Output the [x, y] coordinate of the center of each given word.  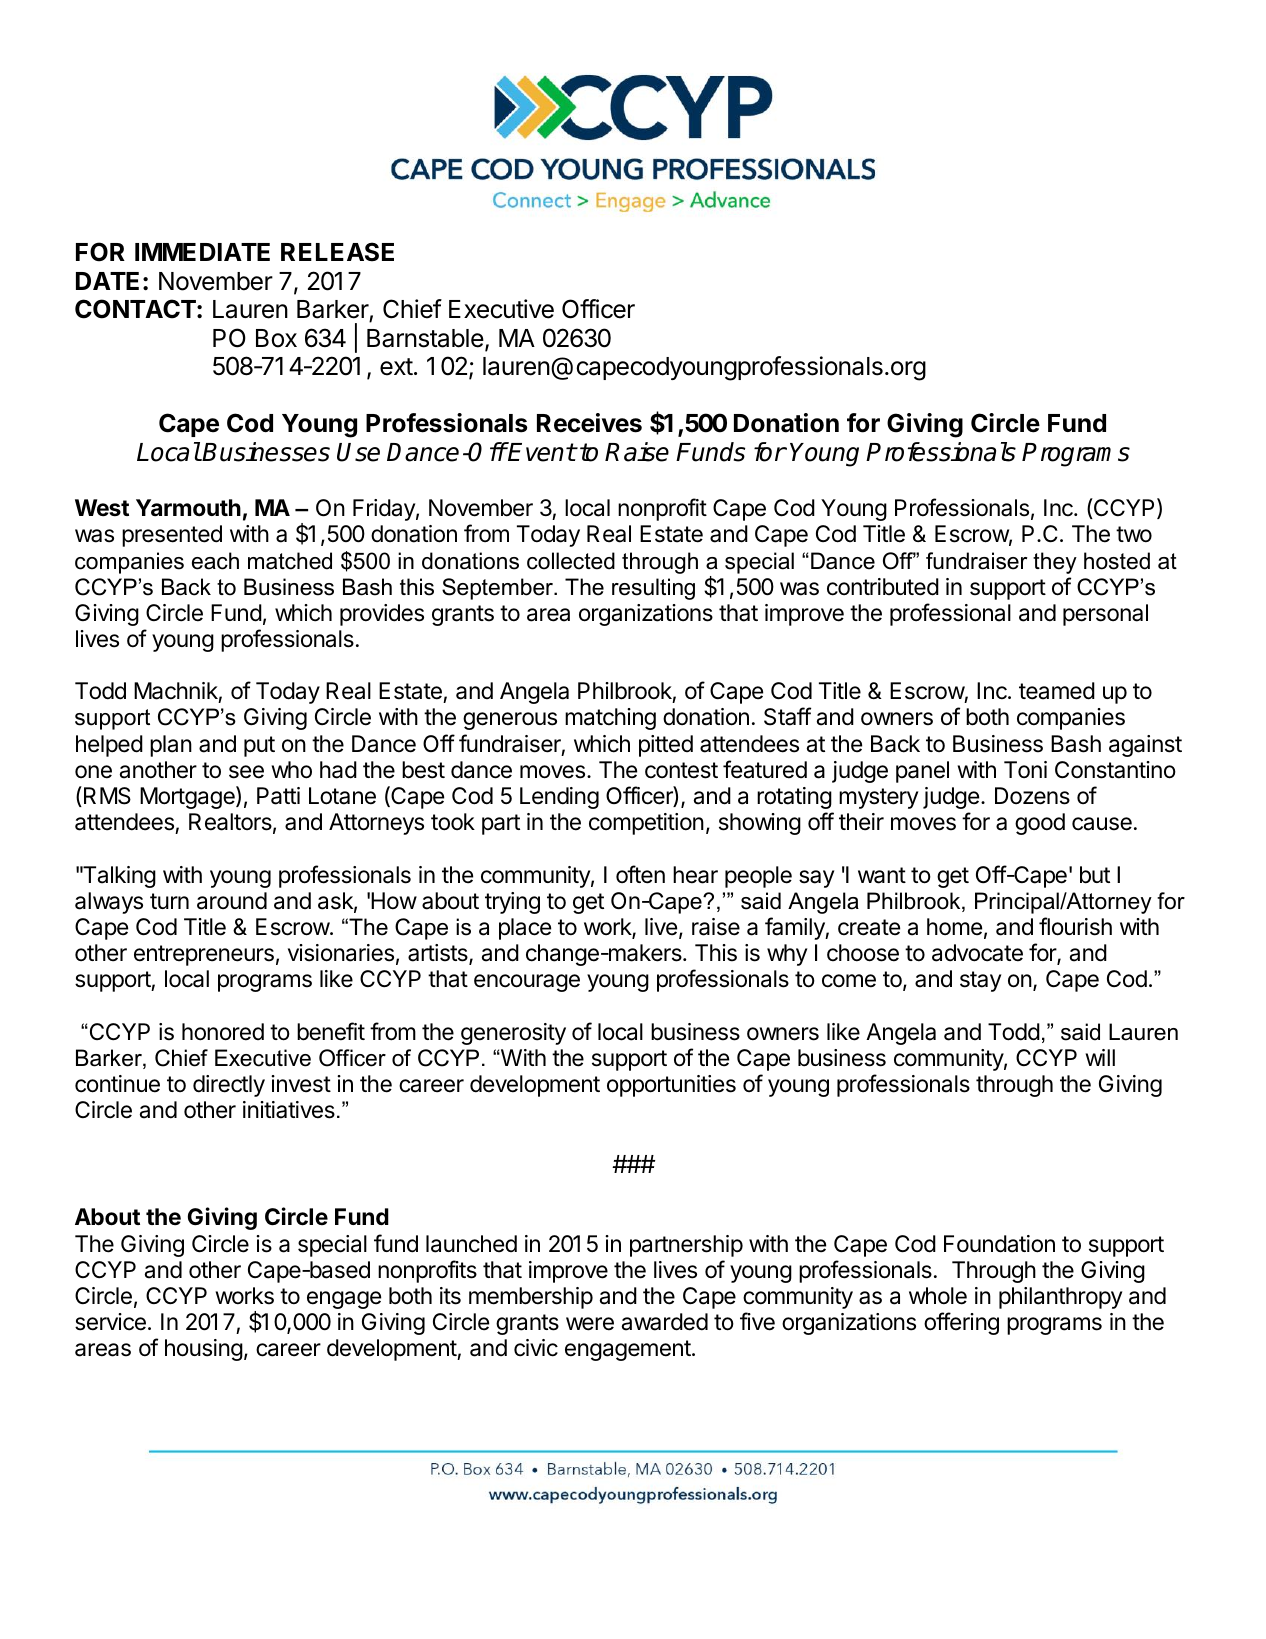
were [590, 1324]
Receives [589, 423]
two [1134, 534]
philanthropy [1060, 1298]
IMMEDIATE [202, 252]
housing [204, 1350]
